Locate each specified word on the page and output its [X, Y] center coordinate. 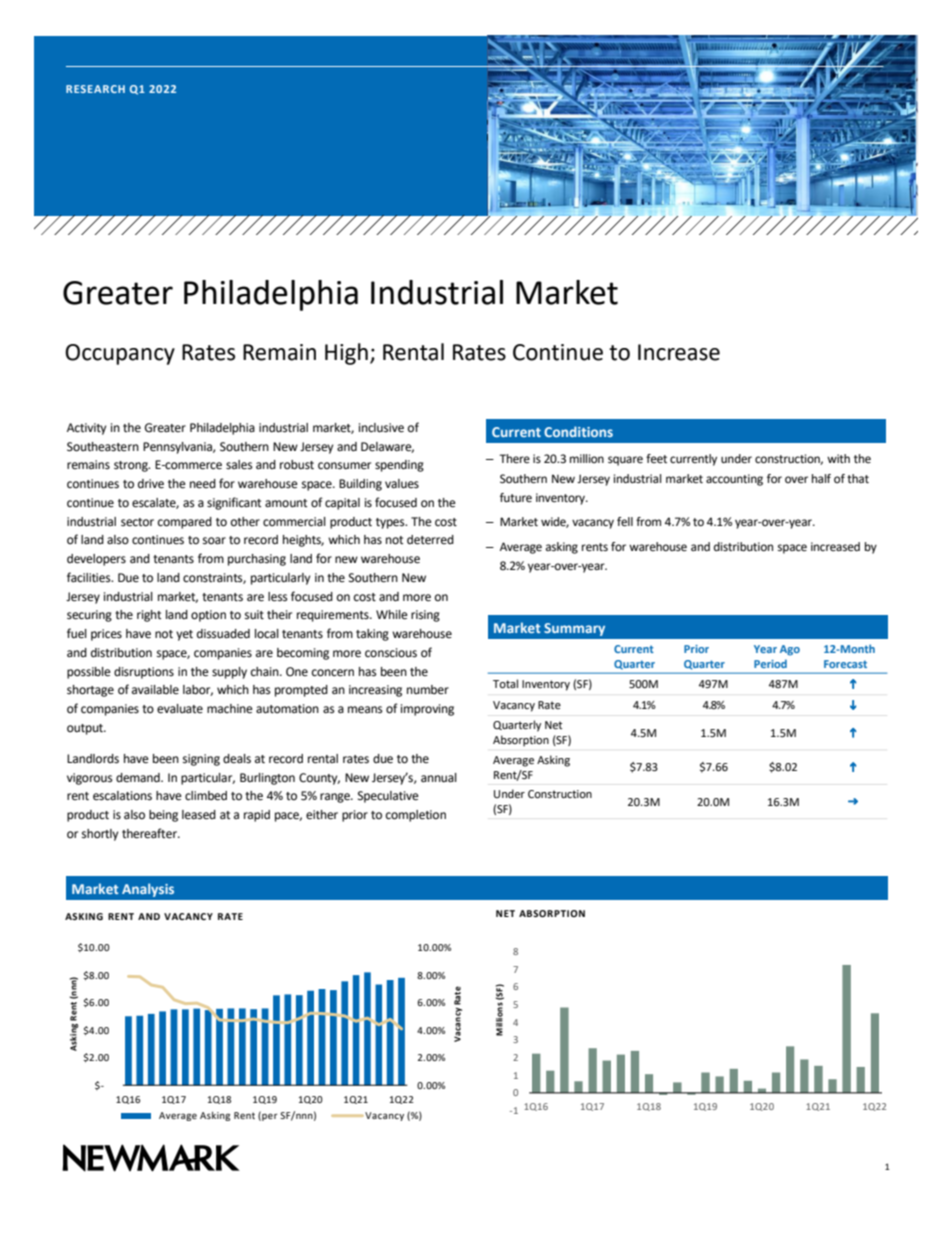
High [346, 354]
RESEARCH [95, 89]
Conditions [578, 431]
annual [439, 777]
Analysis [148, 890]
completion [416, 816]
